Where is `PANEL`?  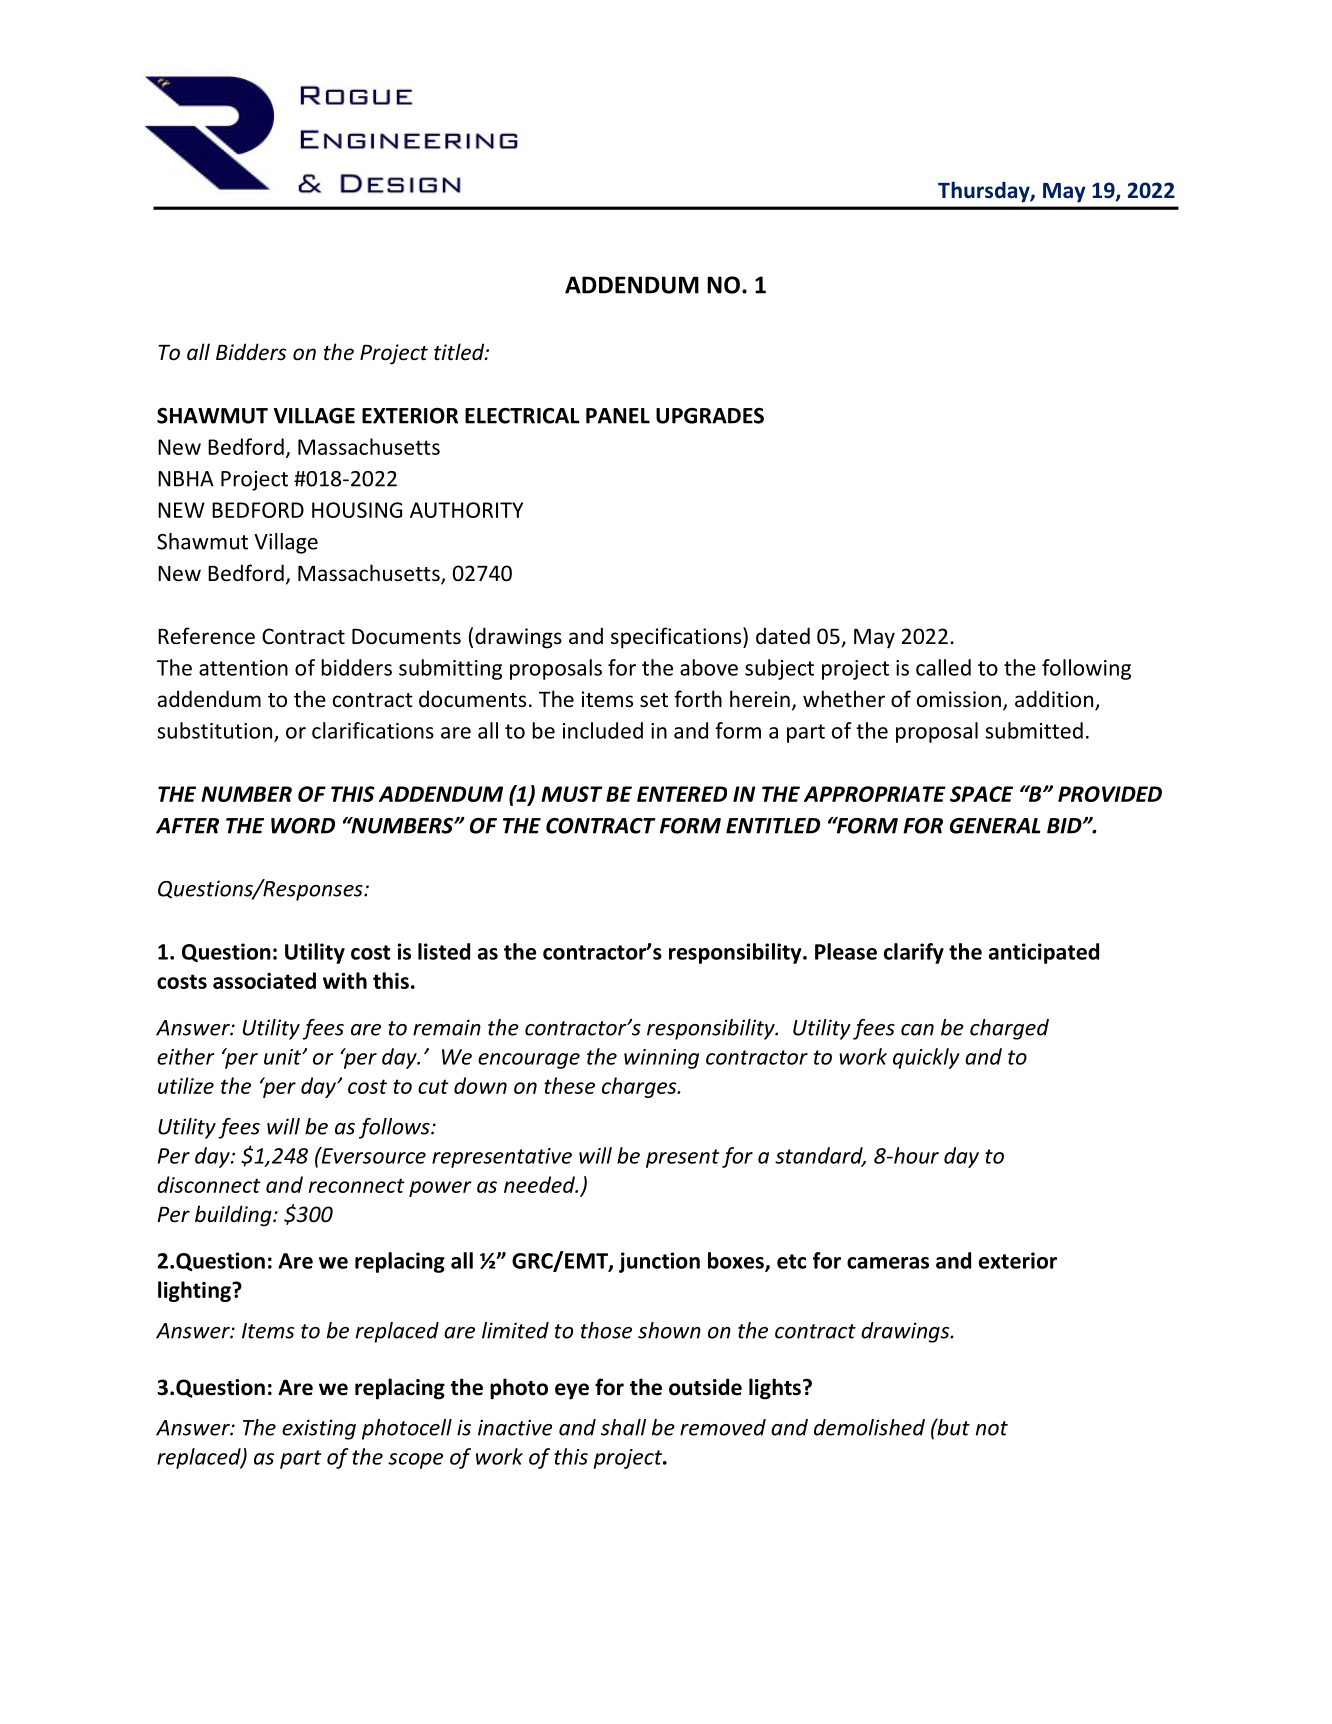 PANEL is located at coordinates (618, 416).
